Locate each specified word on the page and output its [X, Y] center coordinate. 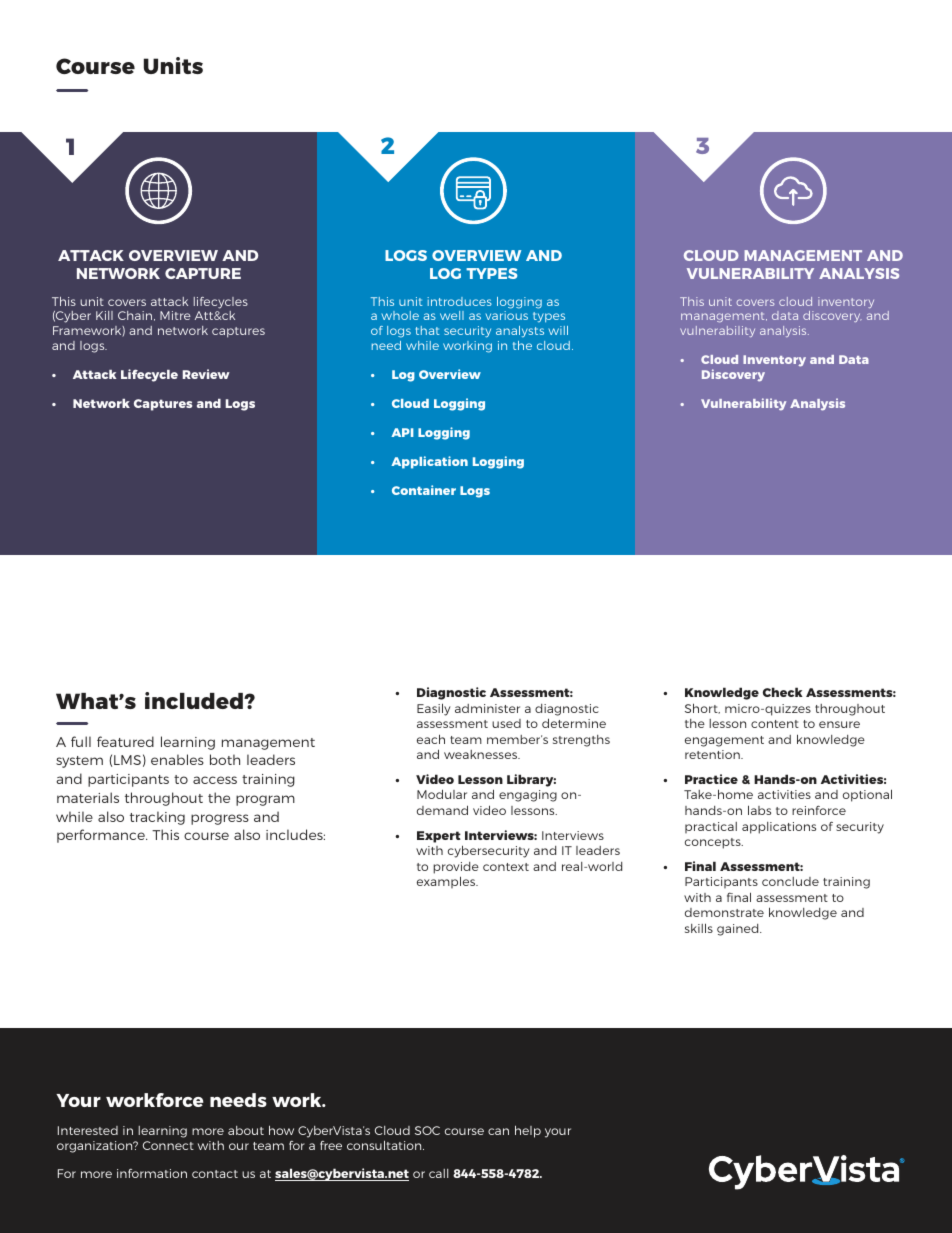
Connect [168, 1145]
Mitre [175, 315]
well [452, 315]
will [558, 330]
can [498, 1131]
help [528, 1131]
